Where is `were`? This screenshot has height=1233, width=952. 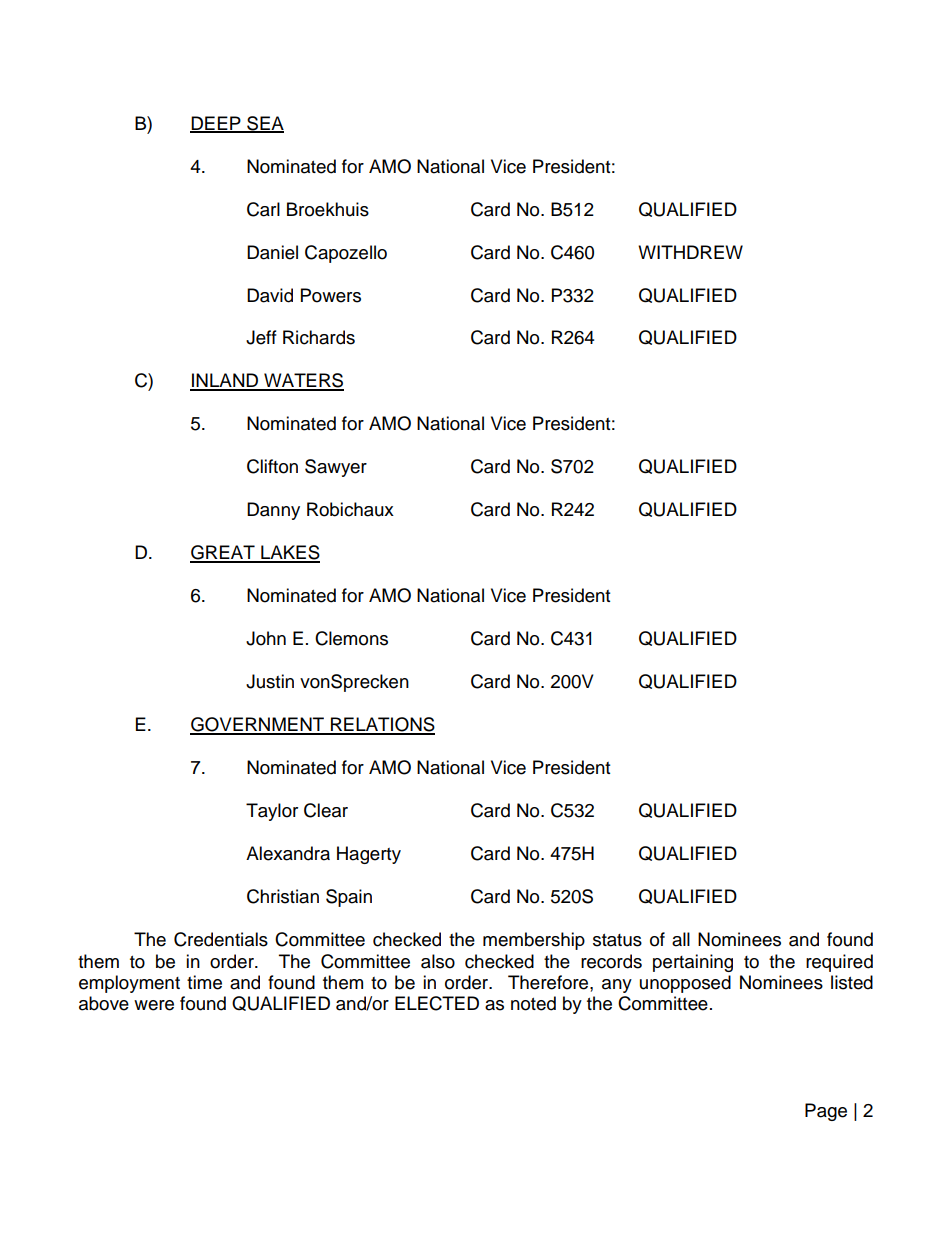 were is located at coordinates (154, 1005).
